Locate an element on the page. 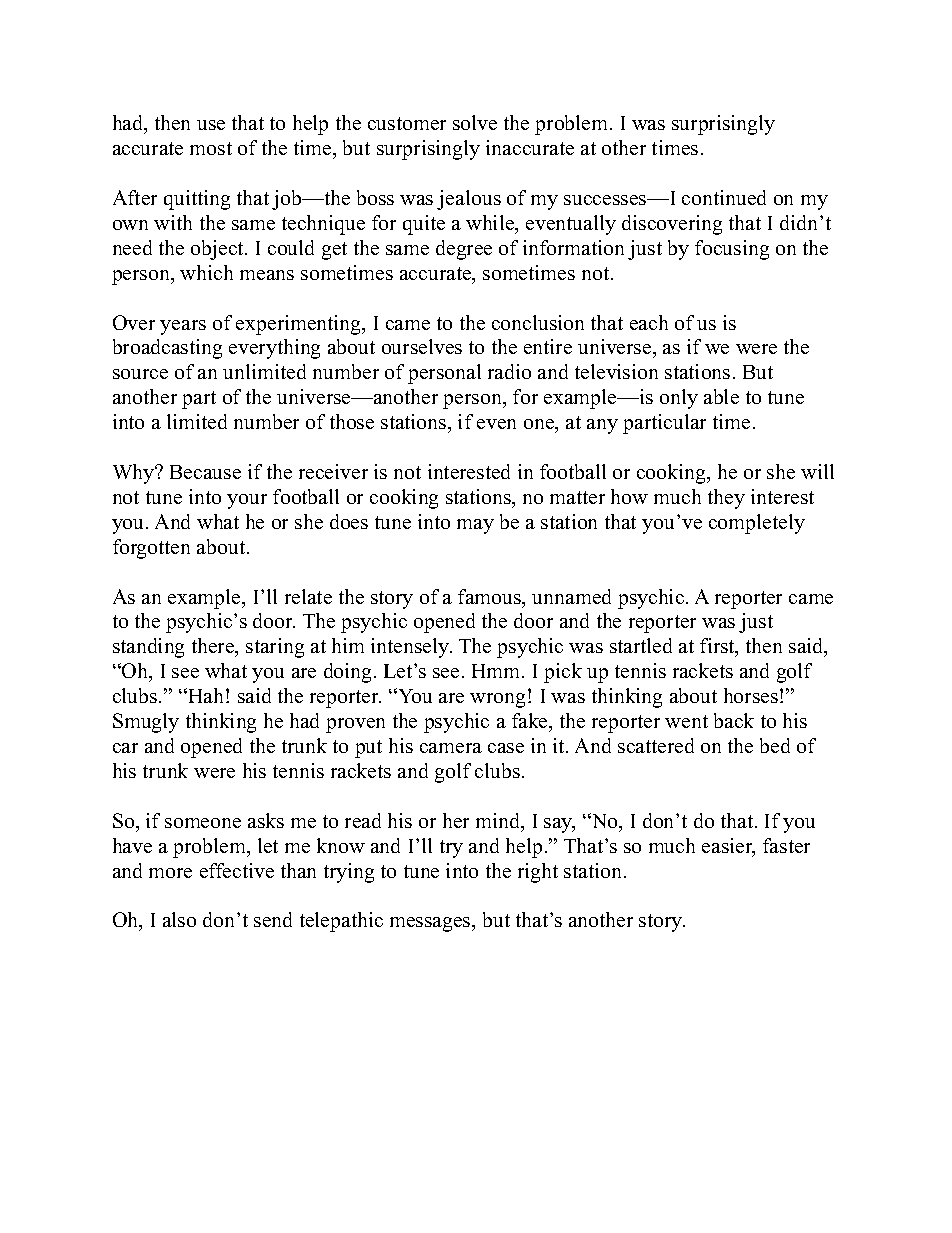 The width and height of the page is (952, 1233). there is located at coordinates (214, 647).
